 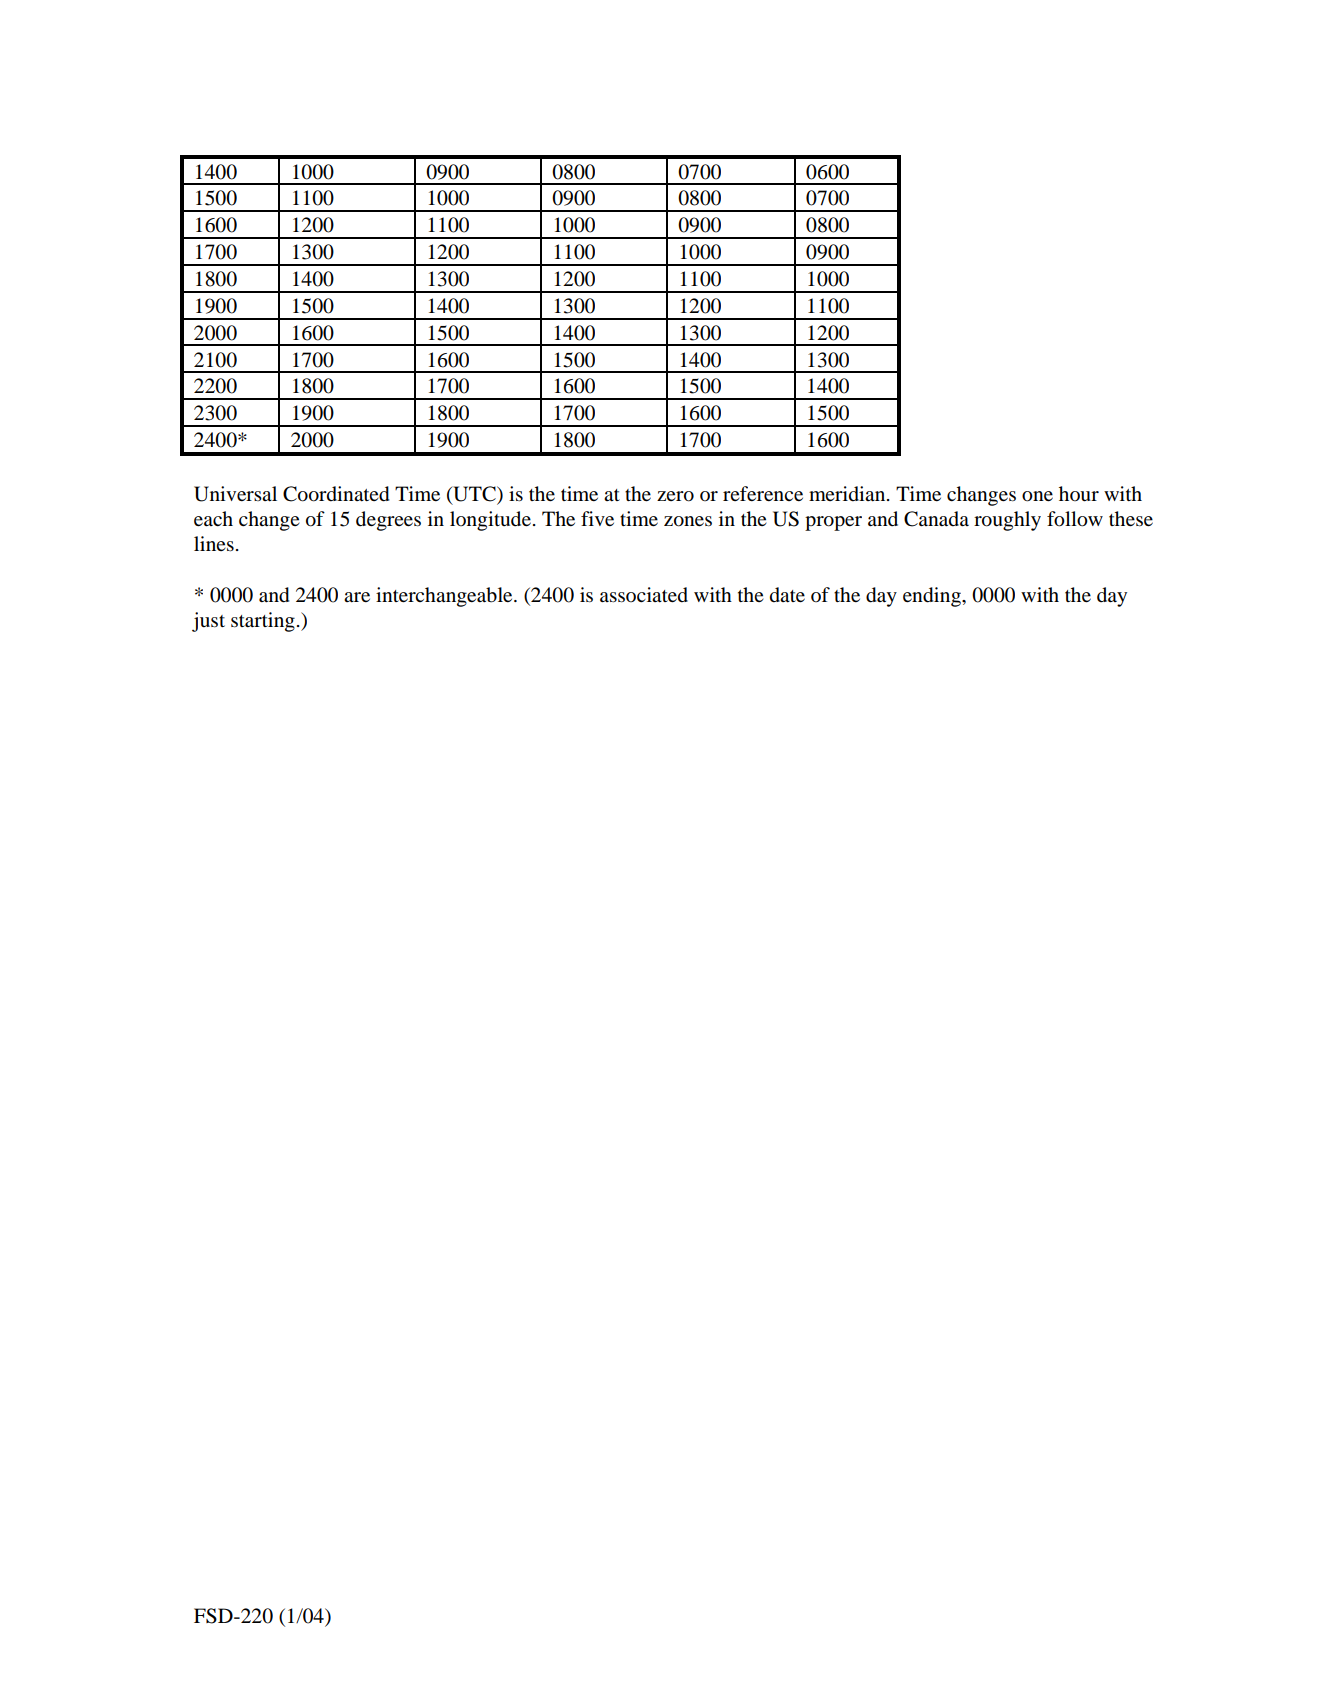 I want to click on starting, so click(x=263, y=622).
